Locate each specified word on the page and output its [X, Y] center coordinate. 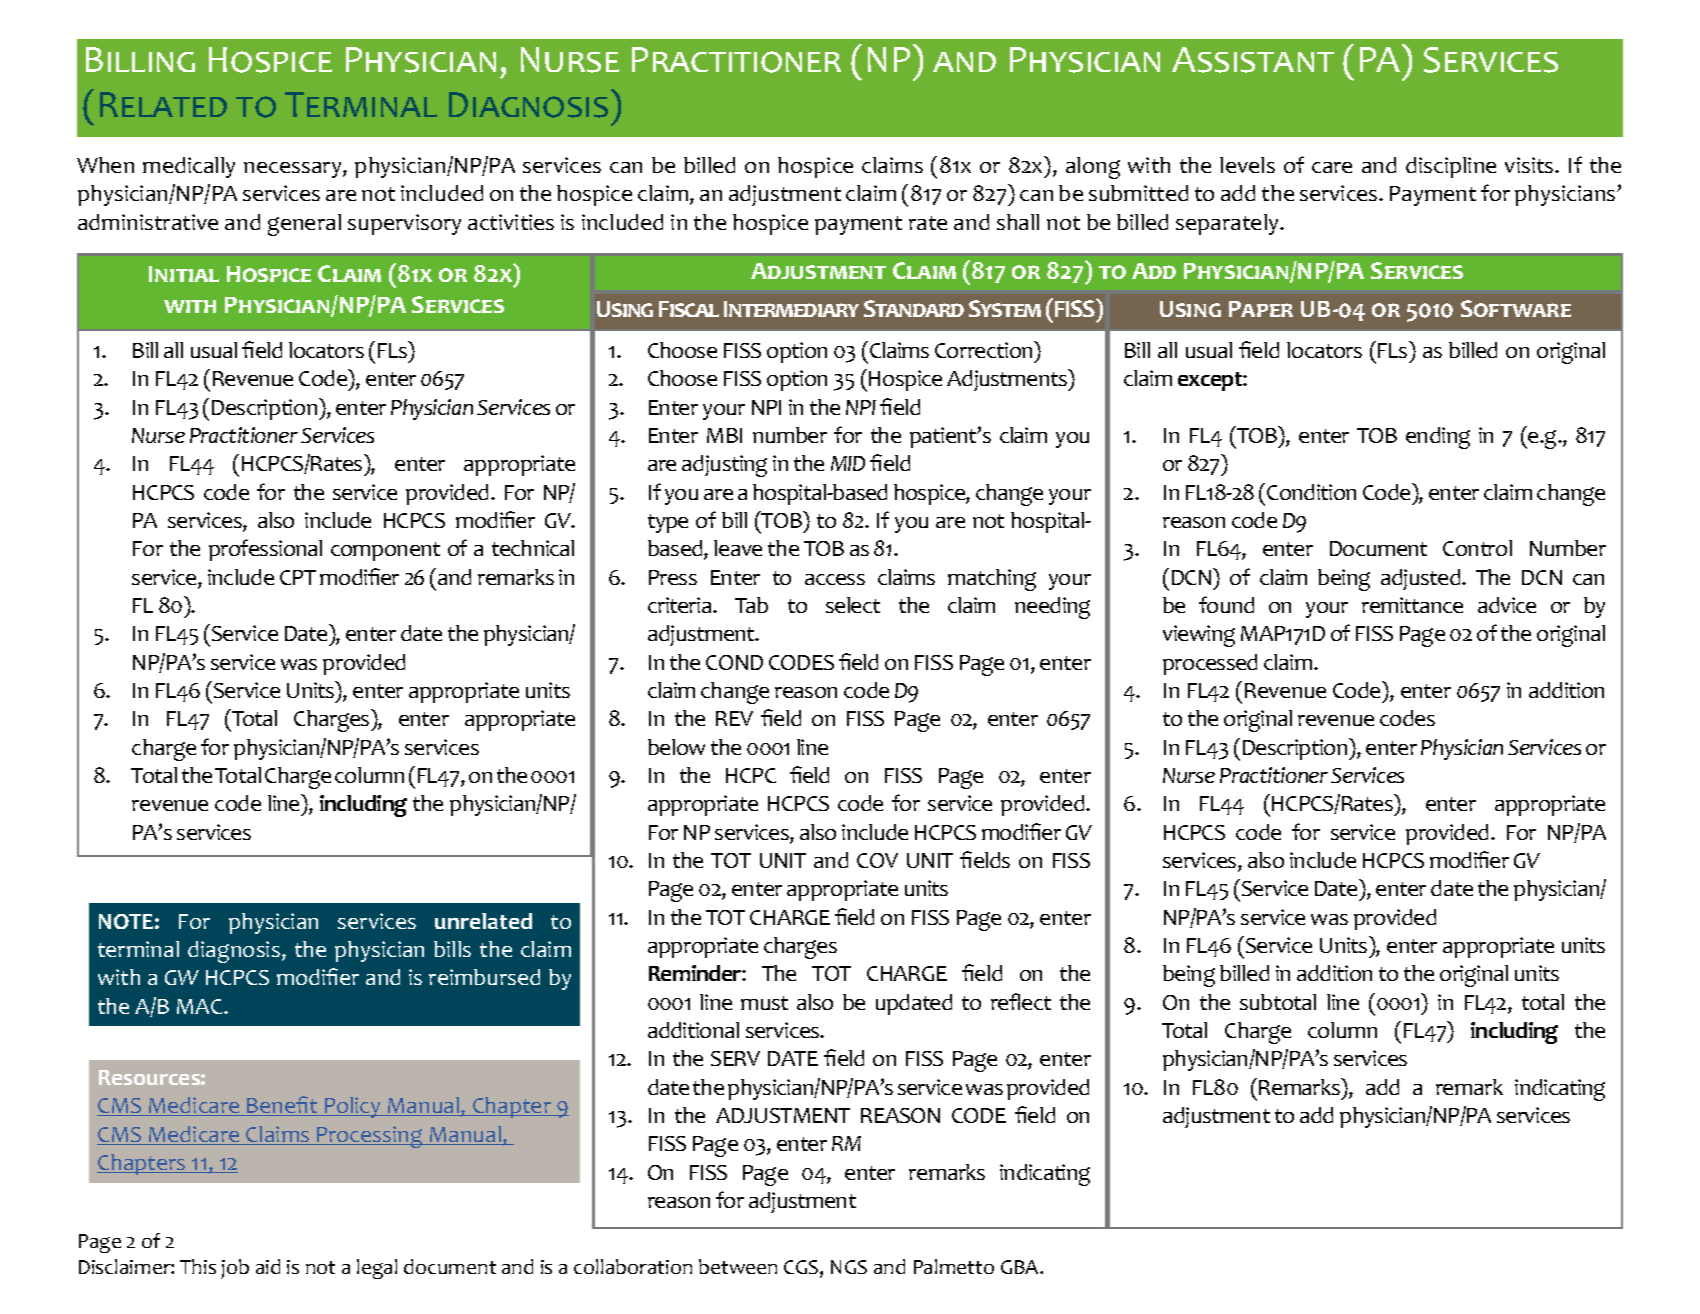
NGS [849, 1267]
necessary [294, 170]
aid [268, 1266]
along [1093, 168]
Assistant [1253, 60]
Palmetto [954, 1266]
